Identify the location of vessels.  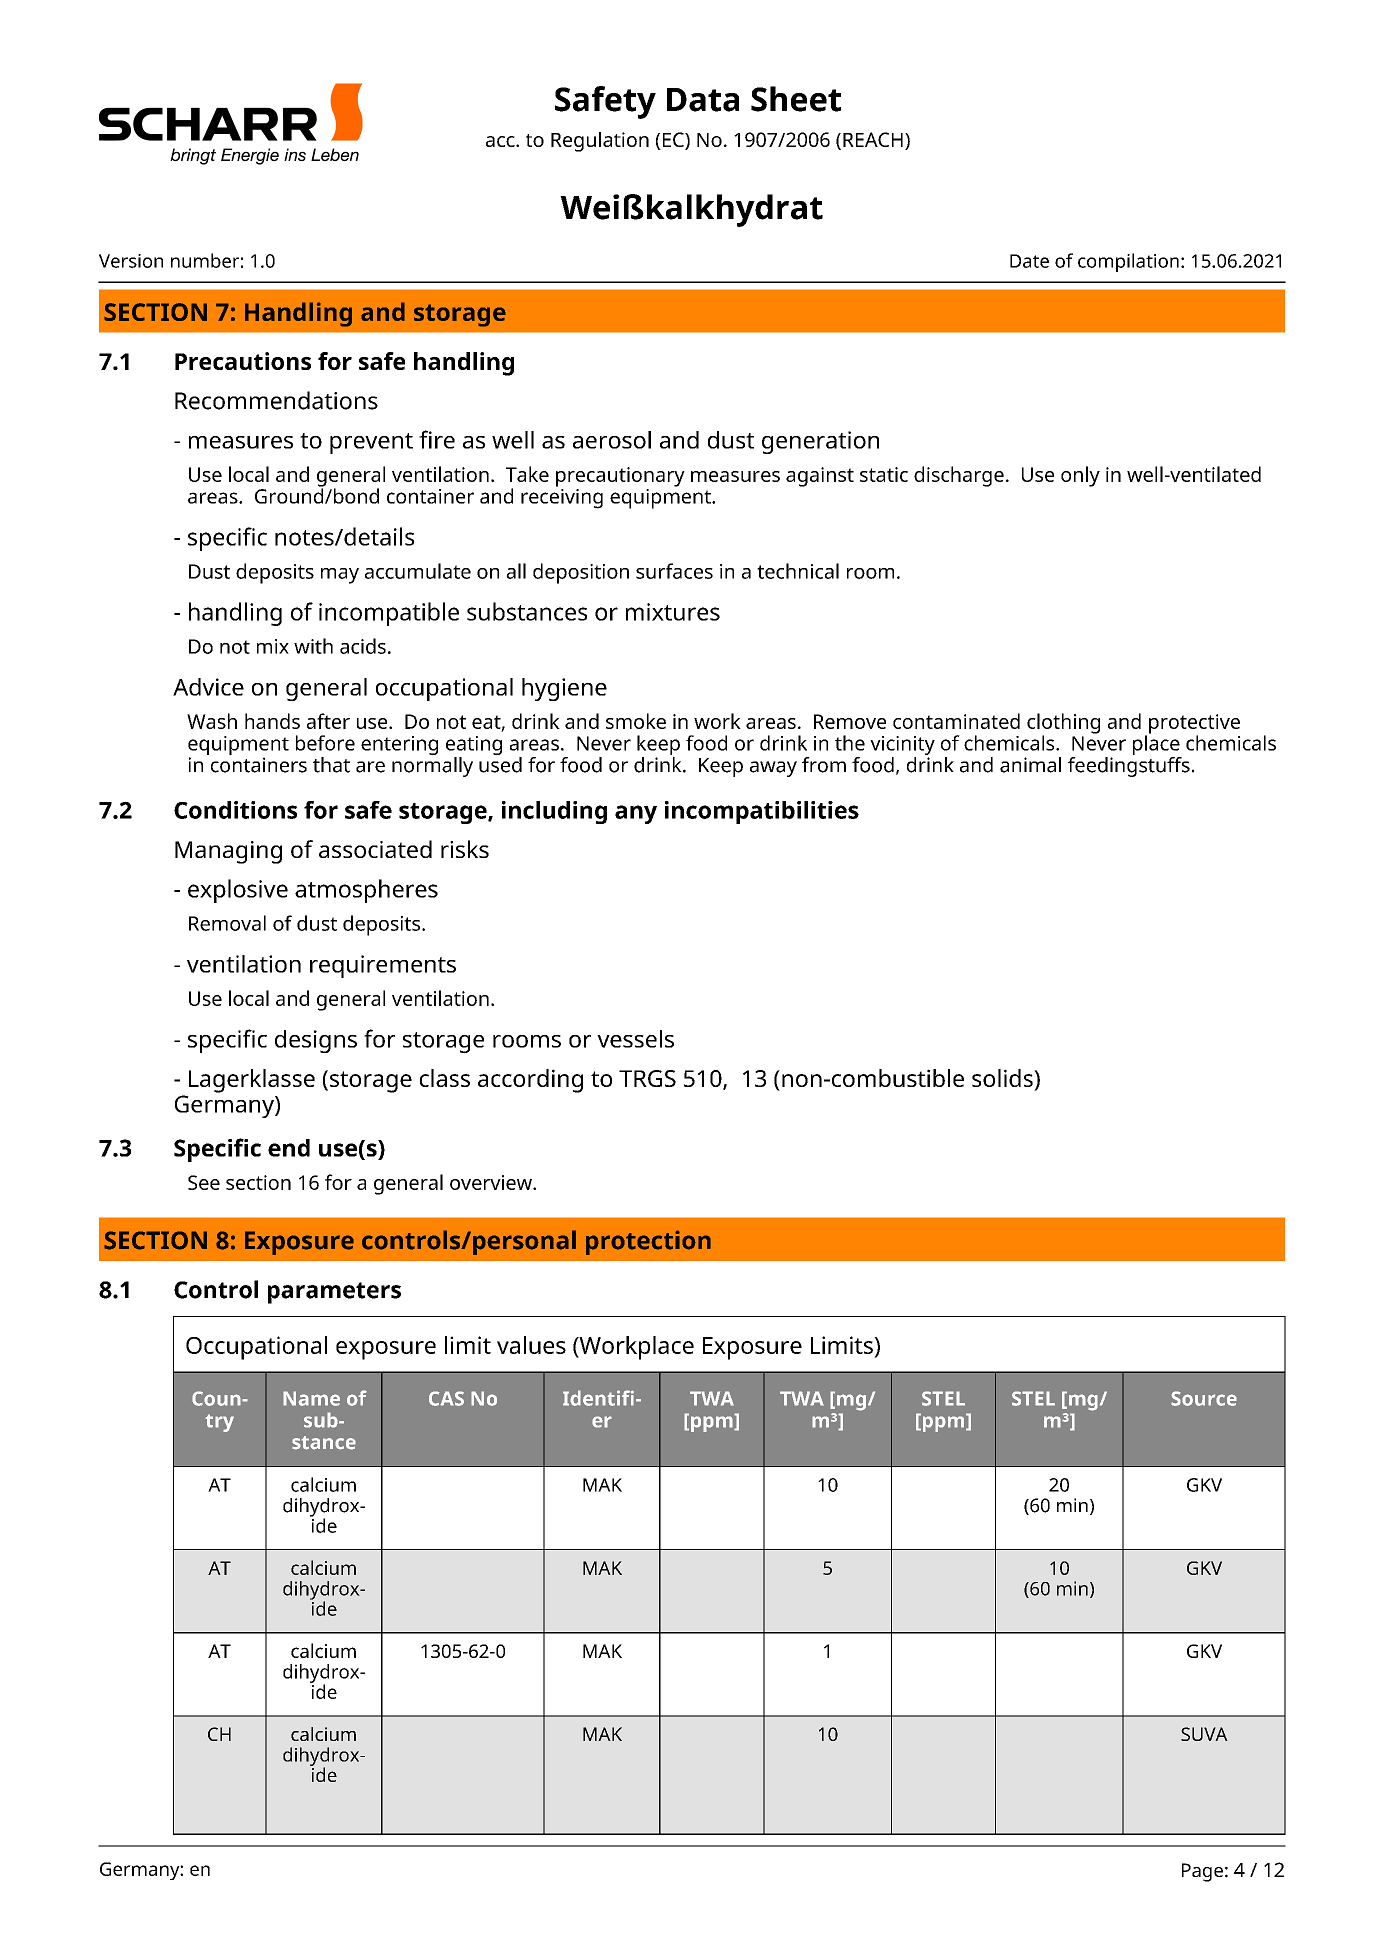
(635, 1039).
